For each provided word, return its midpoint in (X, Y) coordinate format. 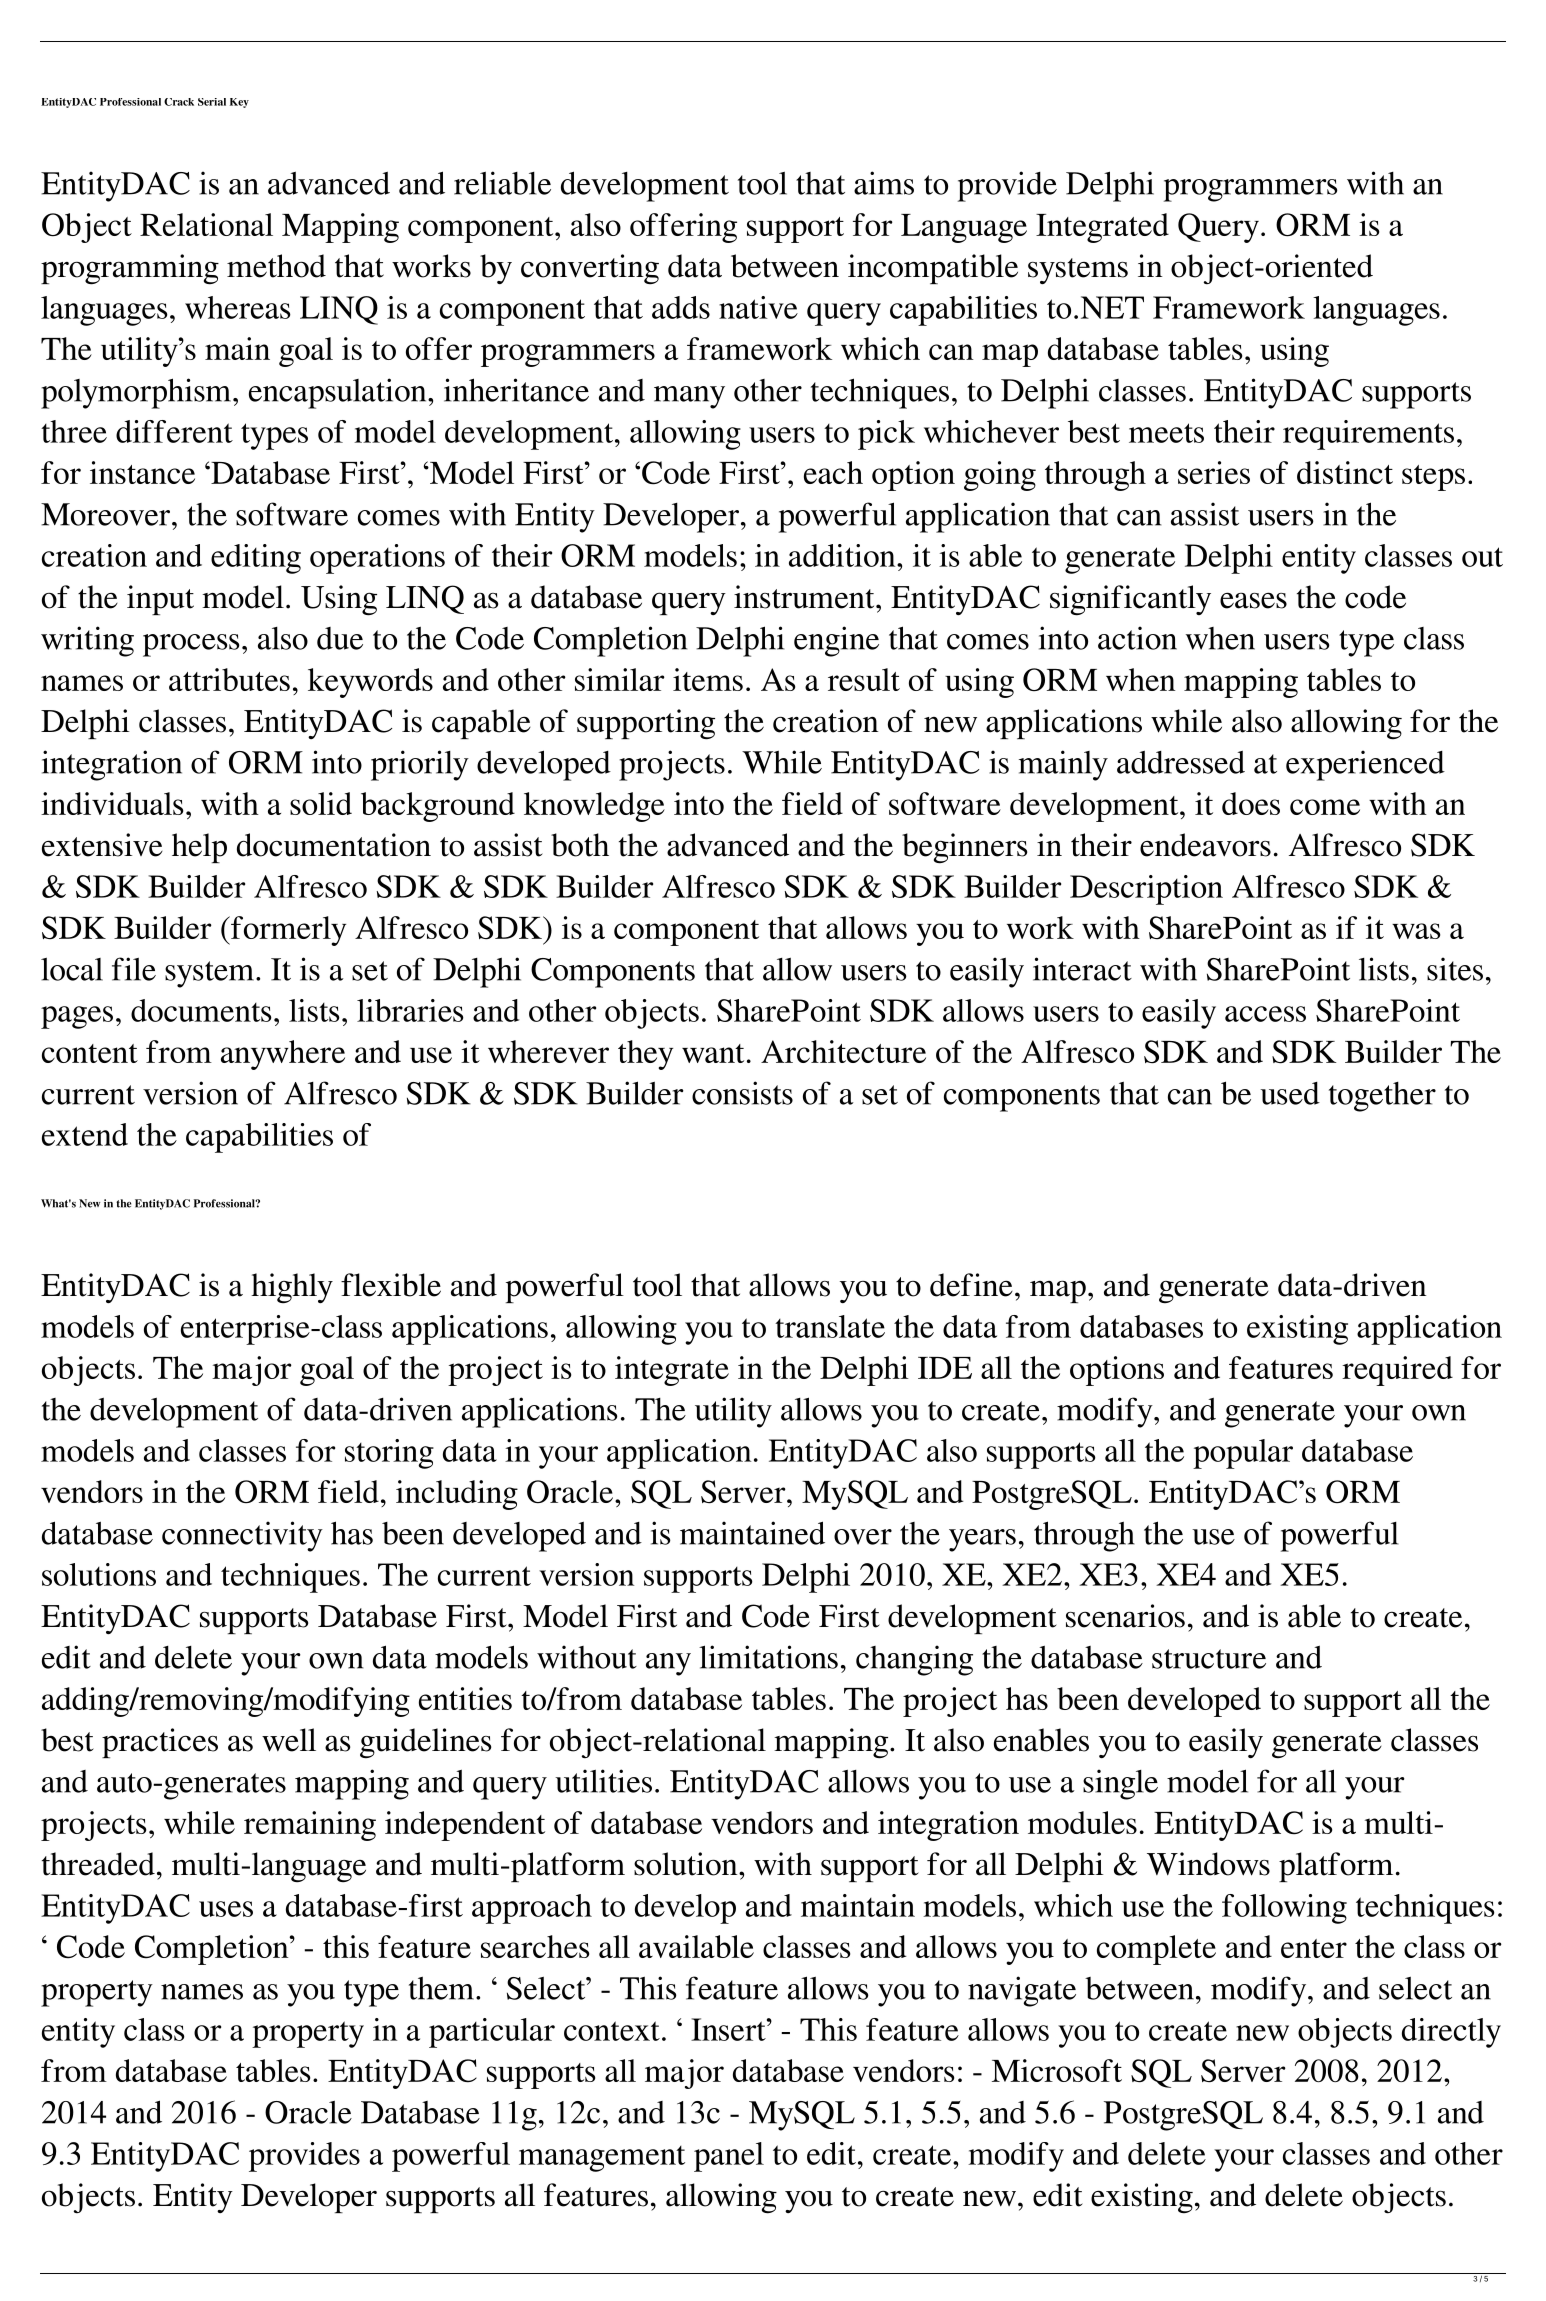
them (441, 1988)
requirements (1368, 435)
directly (1451, 2033)
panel (729, 2157)
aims (884, 183)
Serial (212, 102)
